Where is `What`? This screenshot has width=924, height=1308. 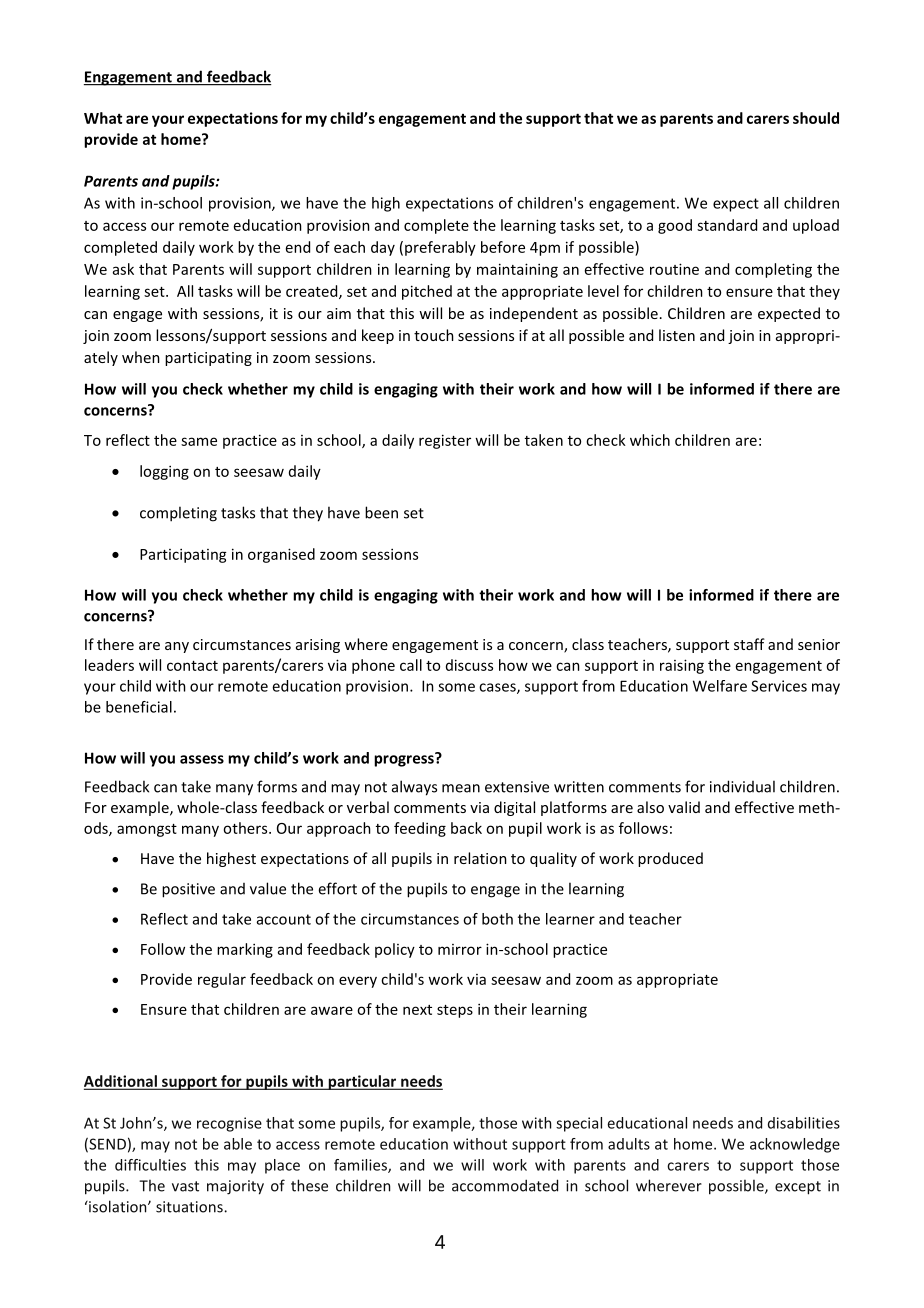 What is located at coordinates (103, 118).
